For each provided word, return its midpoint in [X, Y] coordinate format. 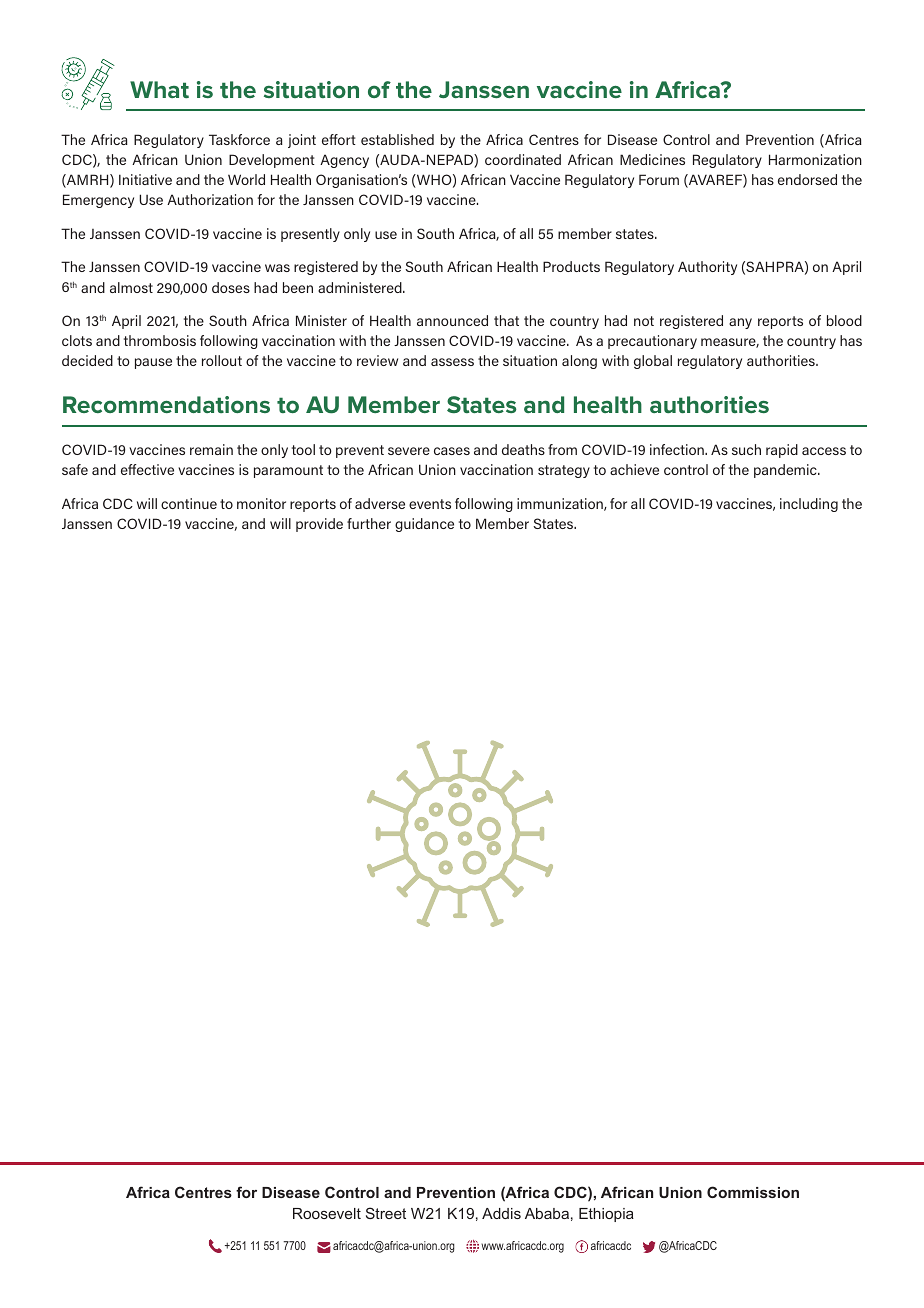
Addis [501, 1213]
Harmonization [815, 159]
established [397, 139]
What [159, 89]
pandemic [786, 471]
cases [452, 451]
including [809, 505]
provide [319, 525]
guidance [424, 525]
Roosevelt [327, 1213]
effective [147, 469]
